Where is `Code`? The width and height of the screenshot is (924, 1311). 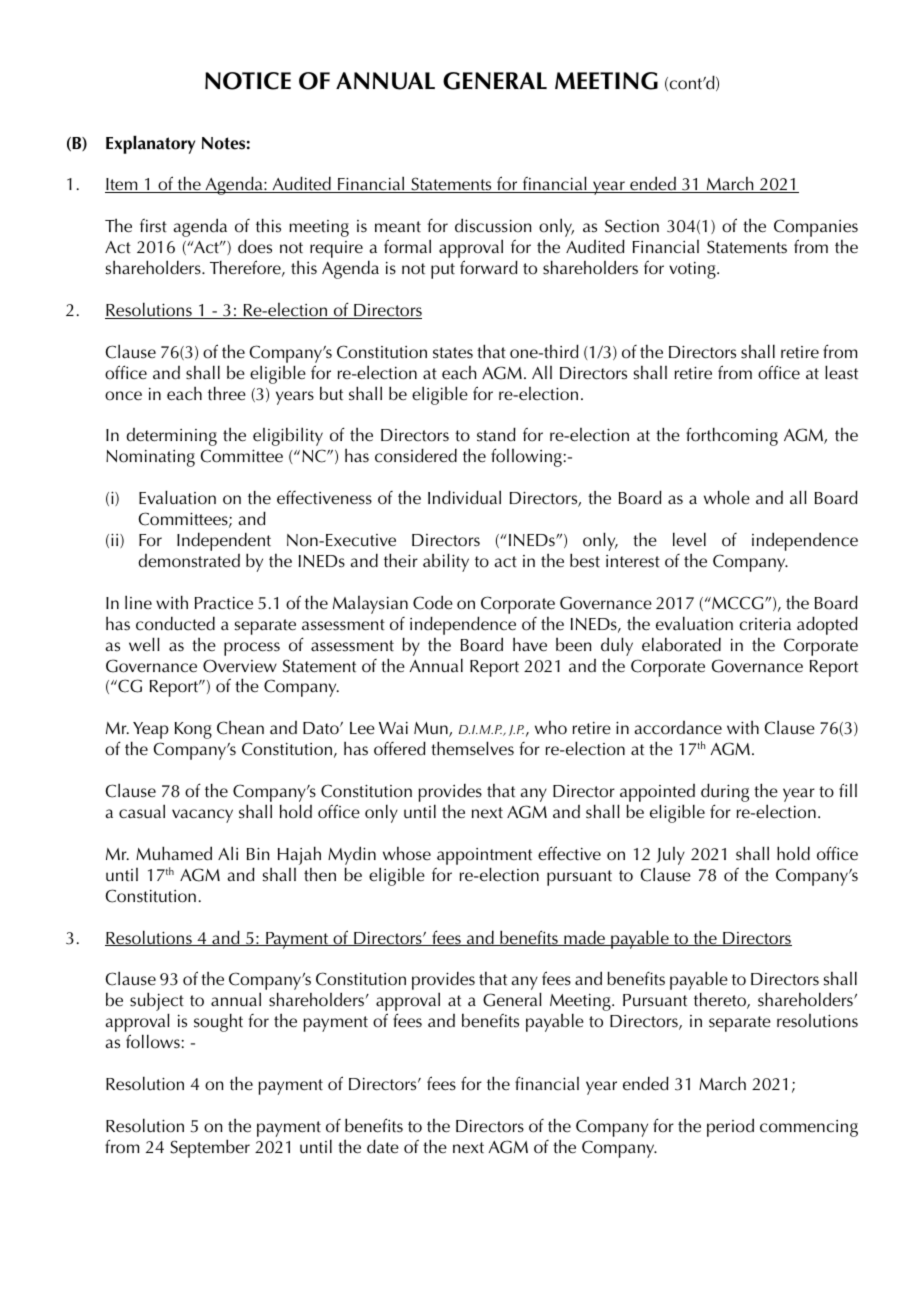
Code is located at coordinates (433, 602).
